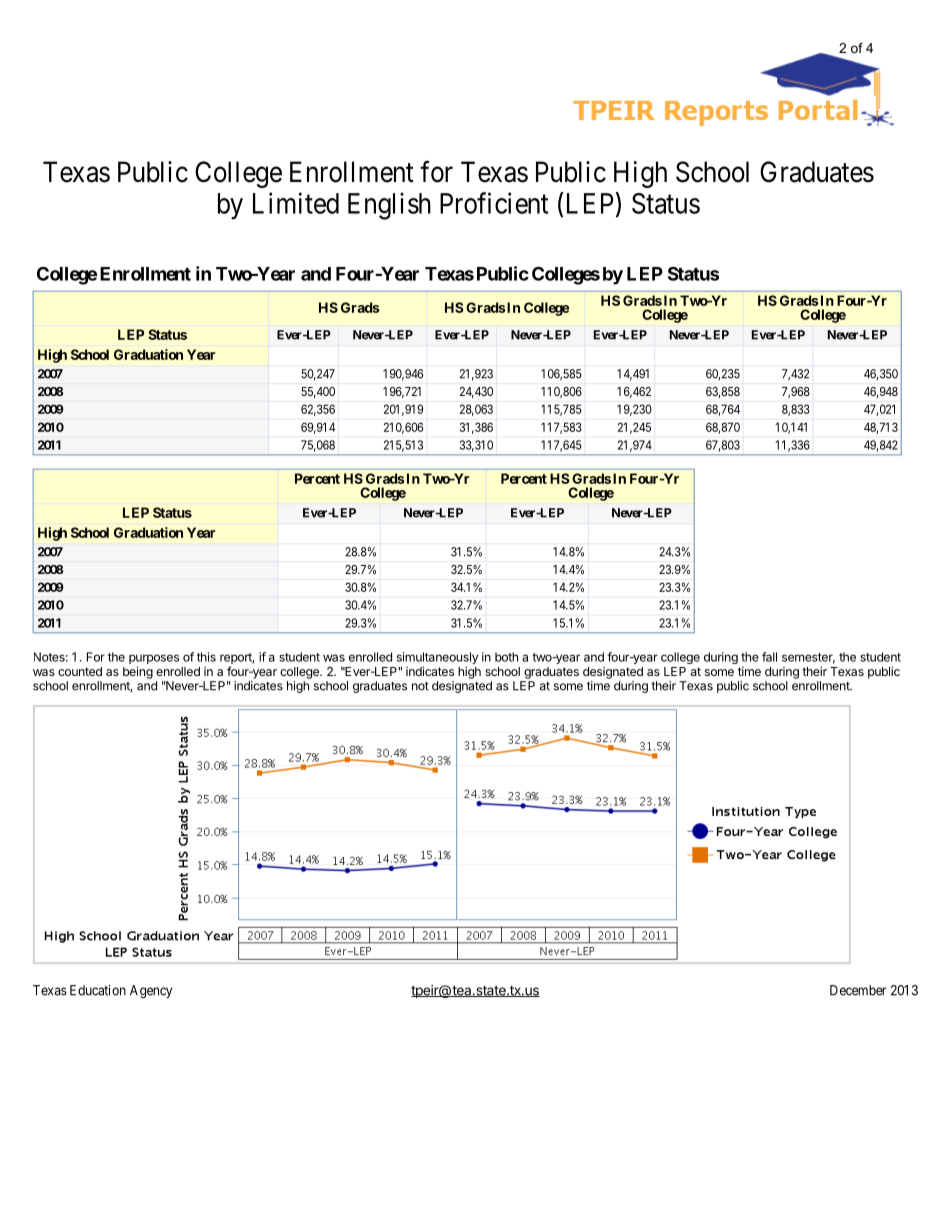 Image resolution: width=952 pixels, height=1232 pixels. I want to click on Limited, so click(296, 203).
